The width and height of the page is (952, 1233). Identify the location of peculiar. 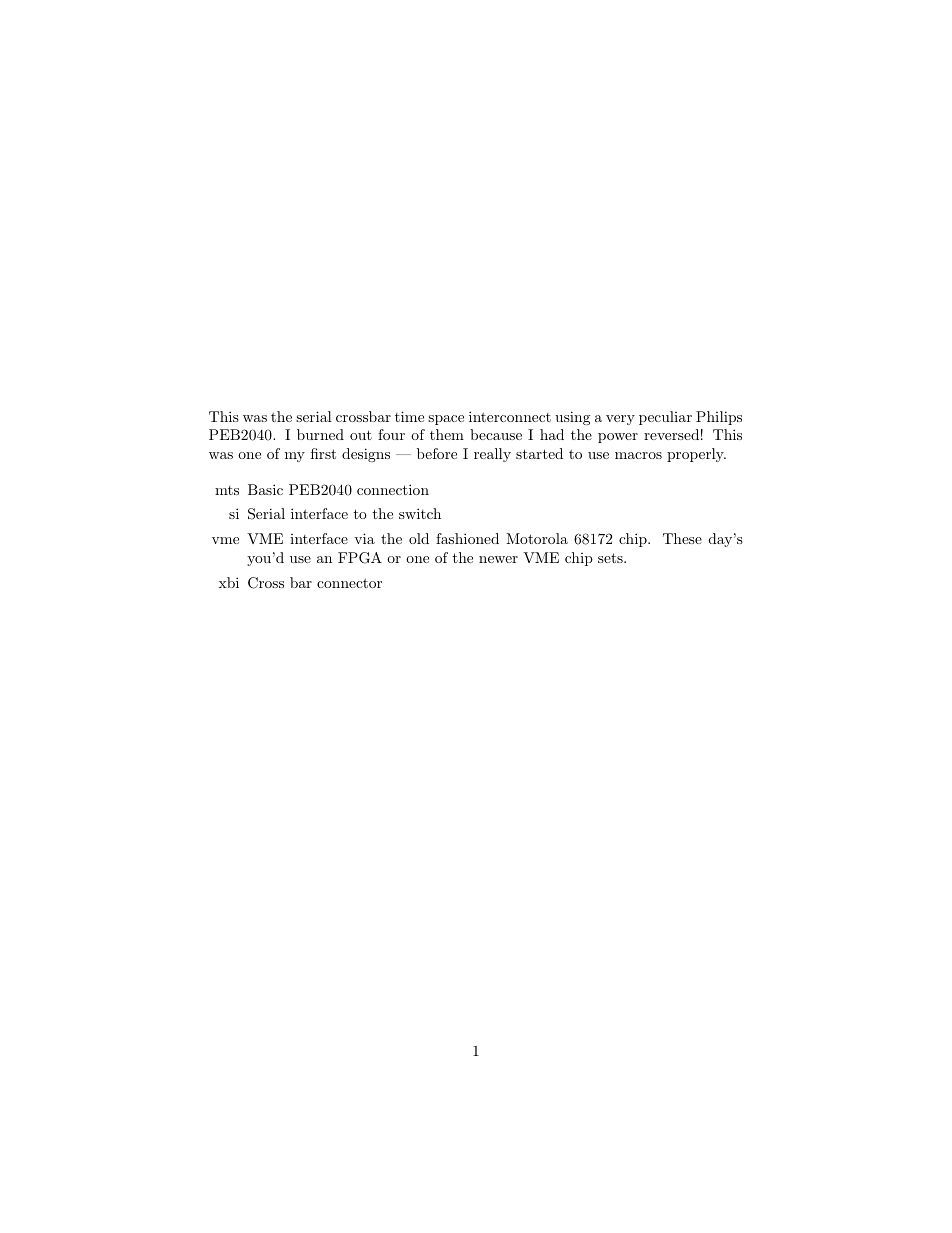
(665, 418).
